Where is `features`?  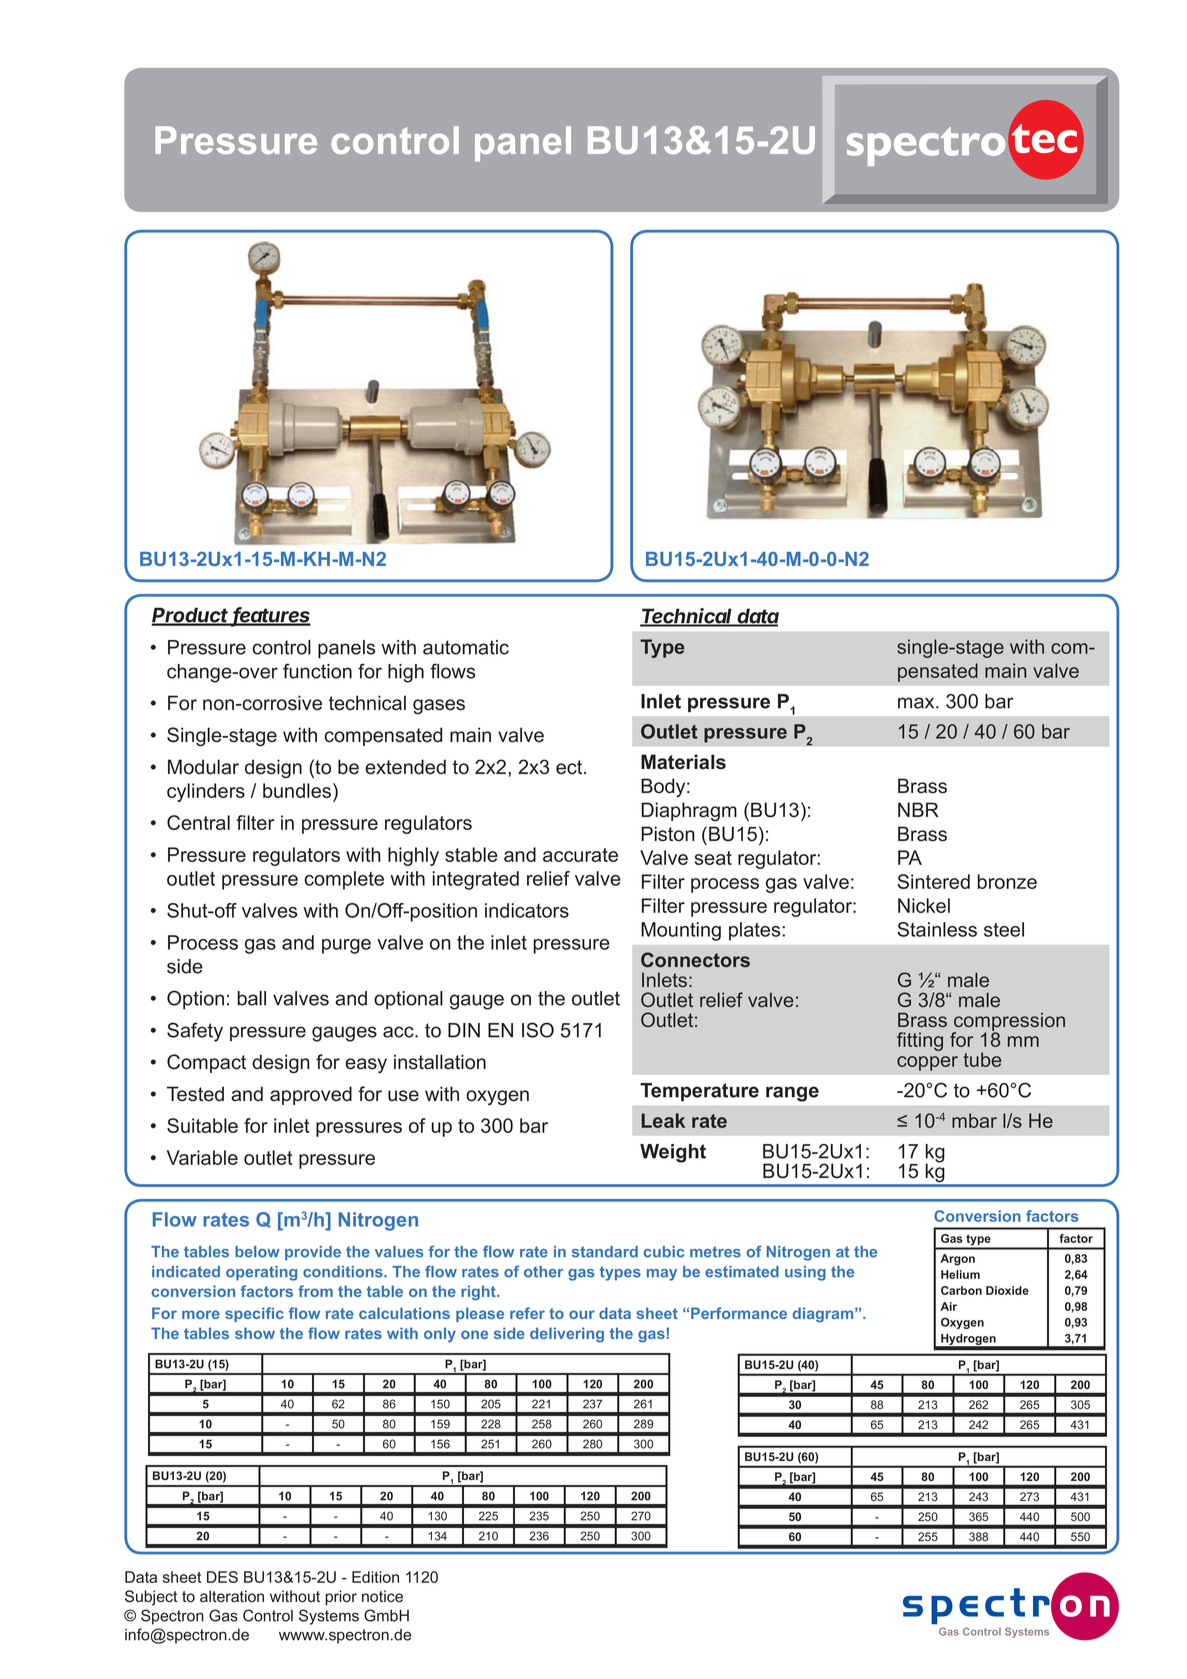 features is located at coordinates (271, 616).
